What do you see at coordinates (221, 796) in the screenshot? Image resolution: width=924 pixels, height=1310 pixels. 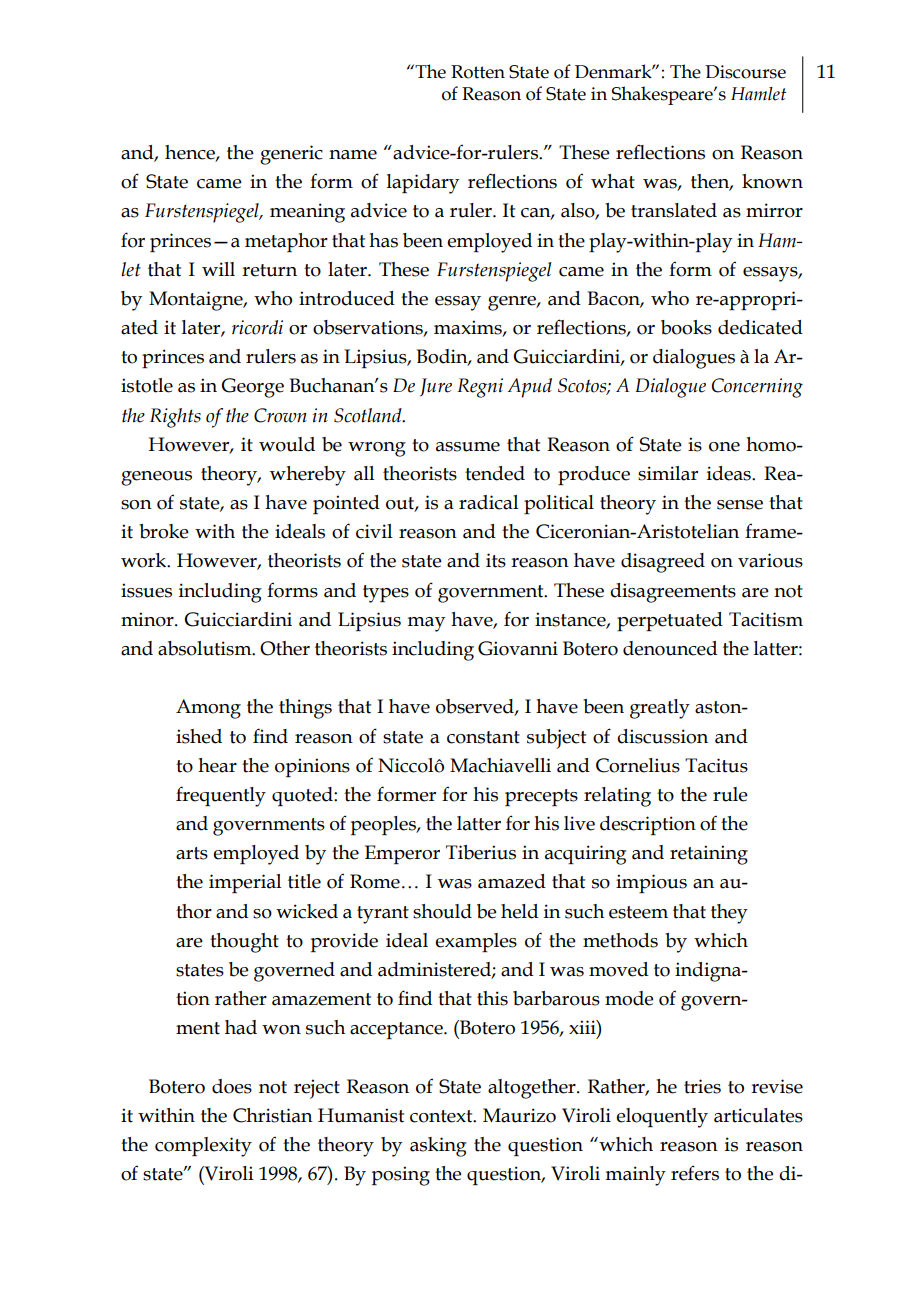 I see `frequently` at bounding box center [221, 796].
